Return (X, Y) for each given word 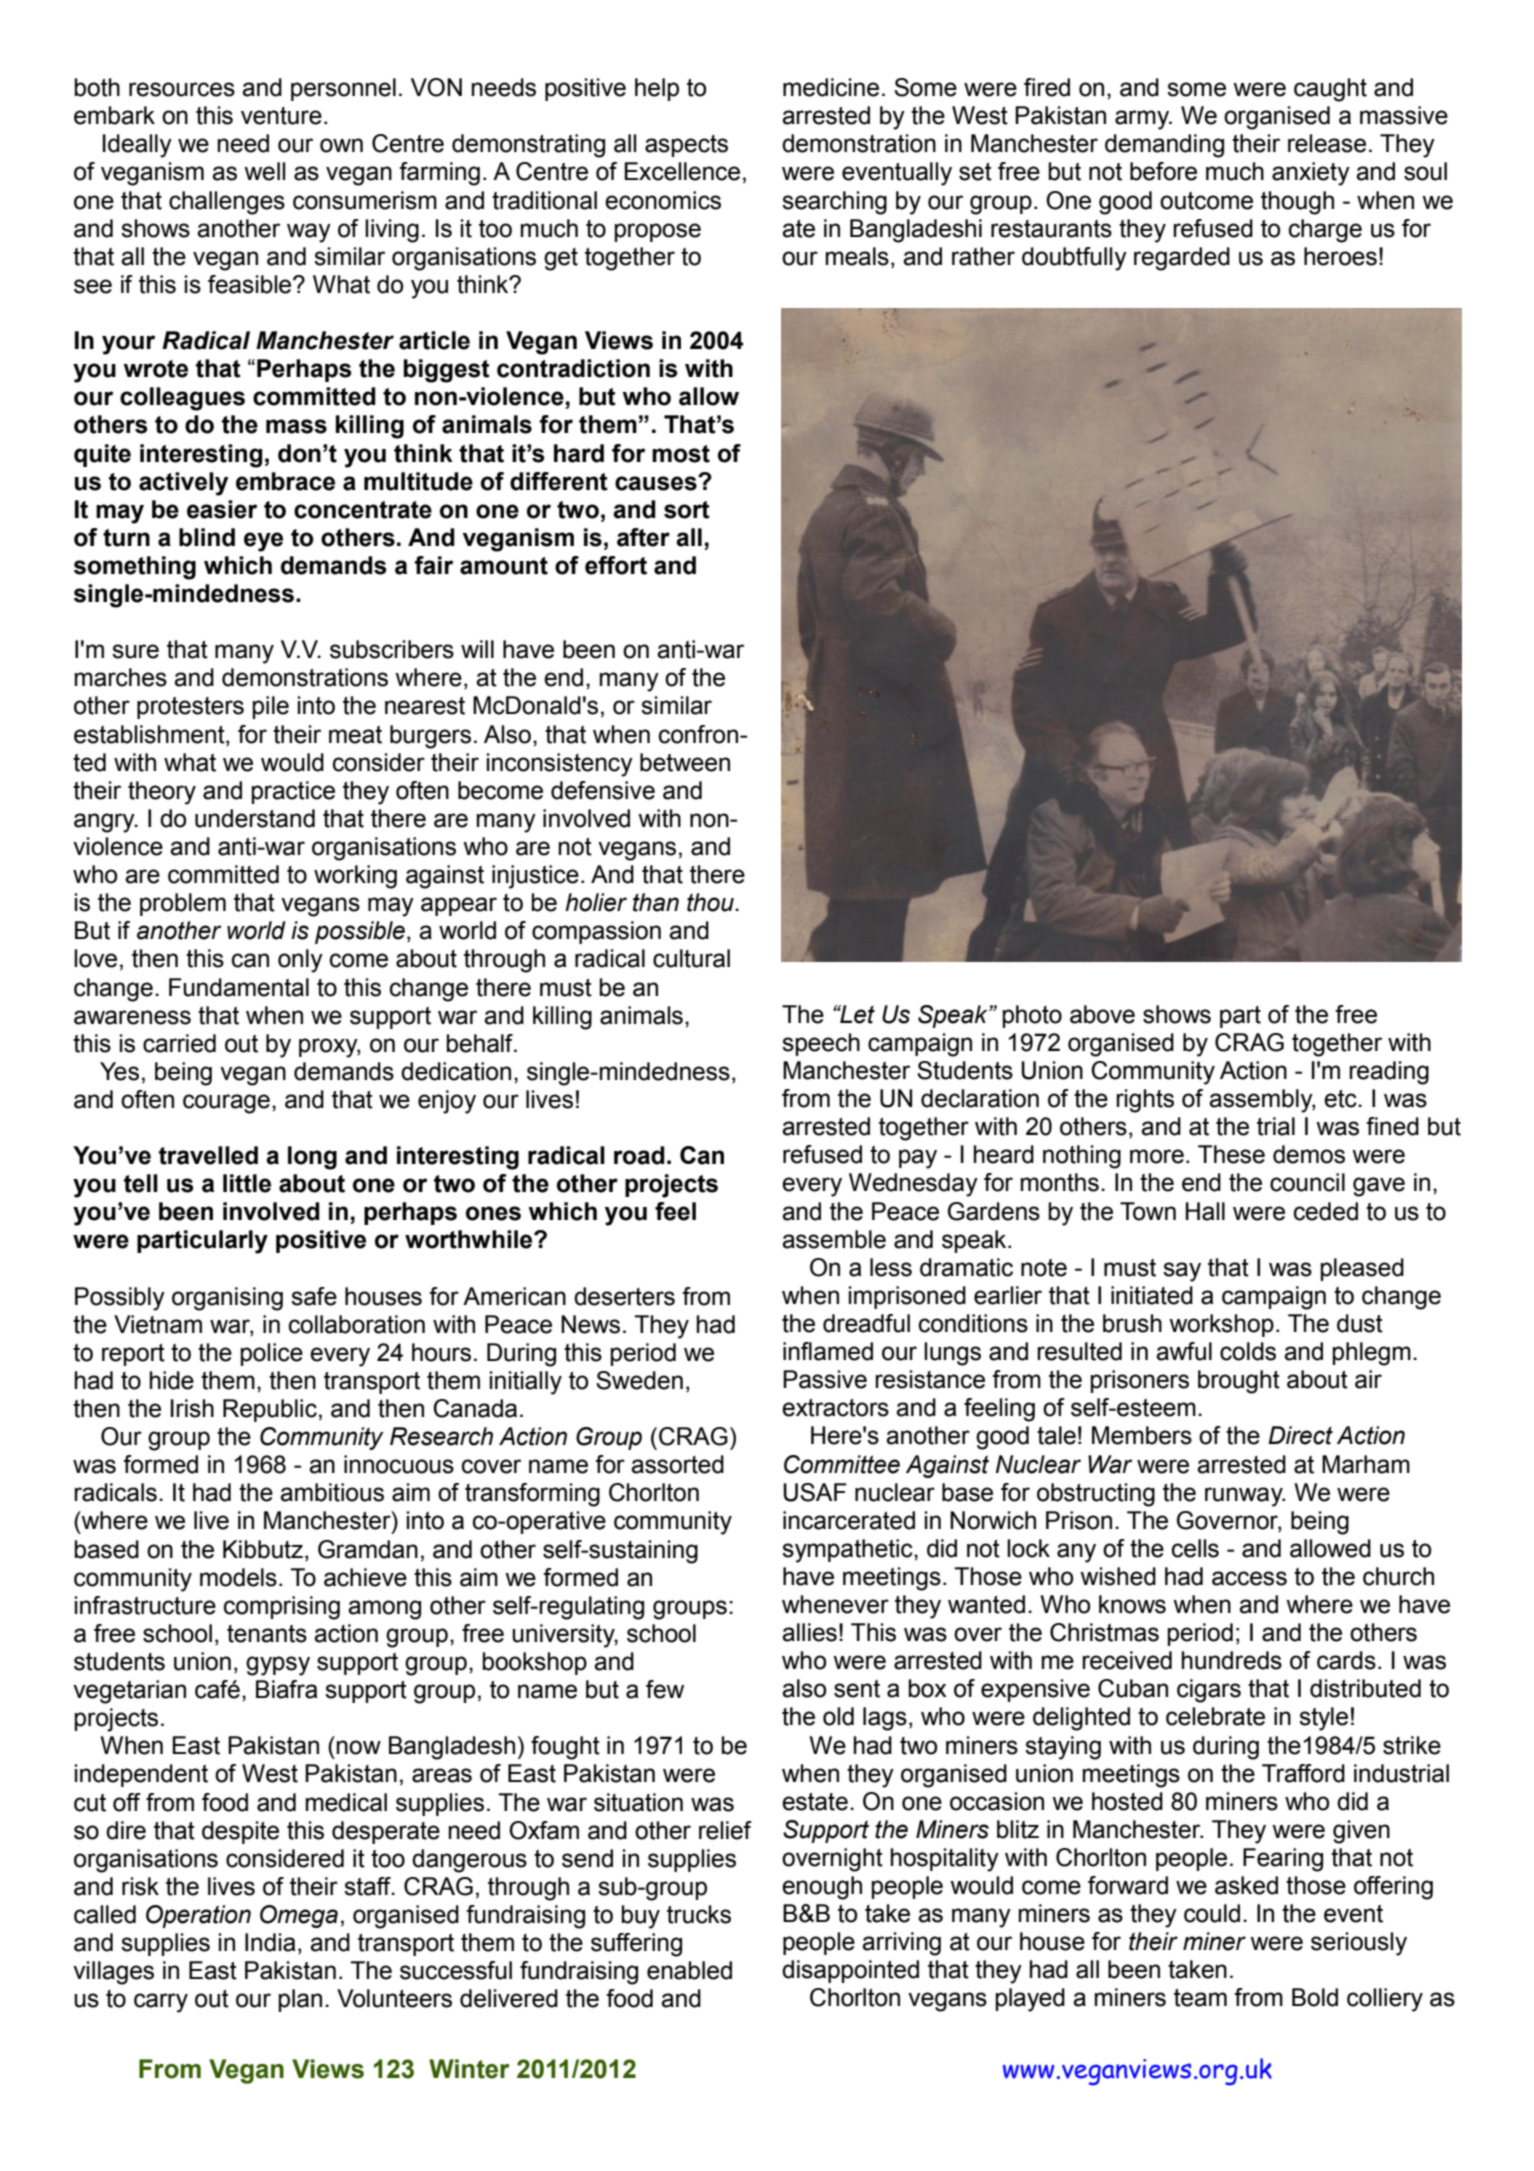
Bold (1315, 1997)
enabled (689, 1970)
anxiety (1311, 174)
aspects (686, 146)
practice (293, 792)
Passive (825, 1379)
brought (1239, 1382)
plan (300, 2000)
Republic (270, 1410)
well (264, 171)
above (1102, 1014)
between (685, 762)
